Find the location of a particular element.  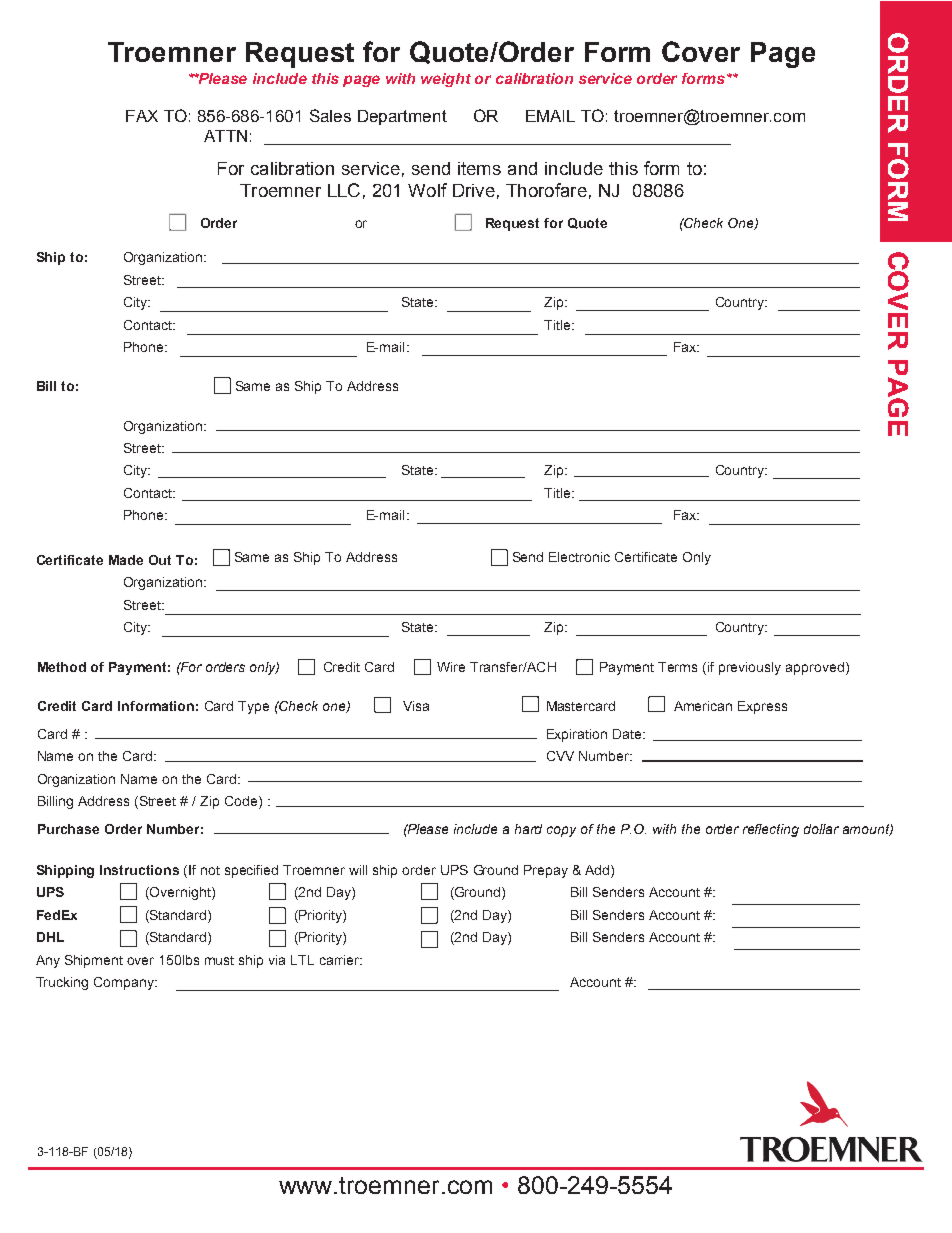

items is located at coordinates (479, 168).
